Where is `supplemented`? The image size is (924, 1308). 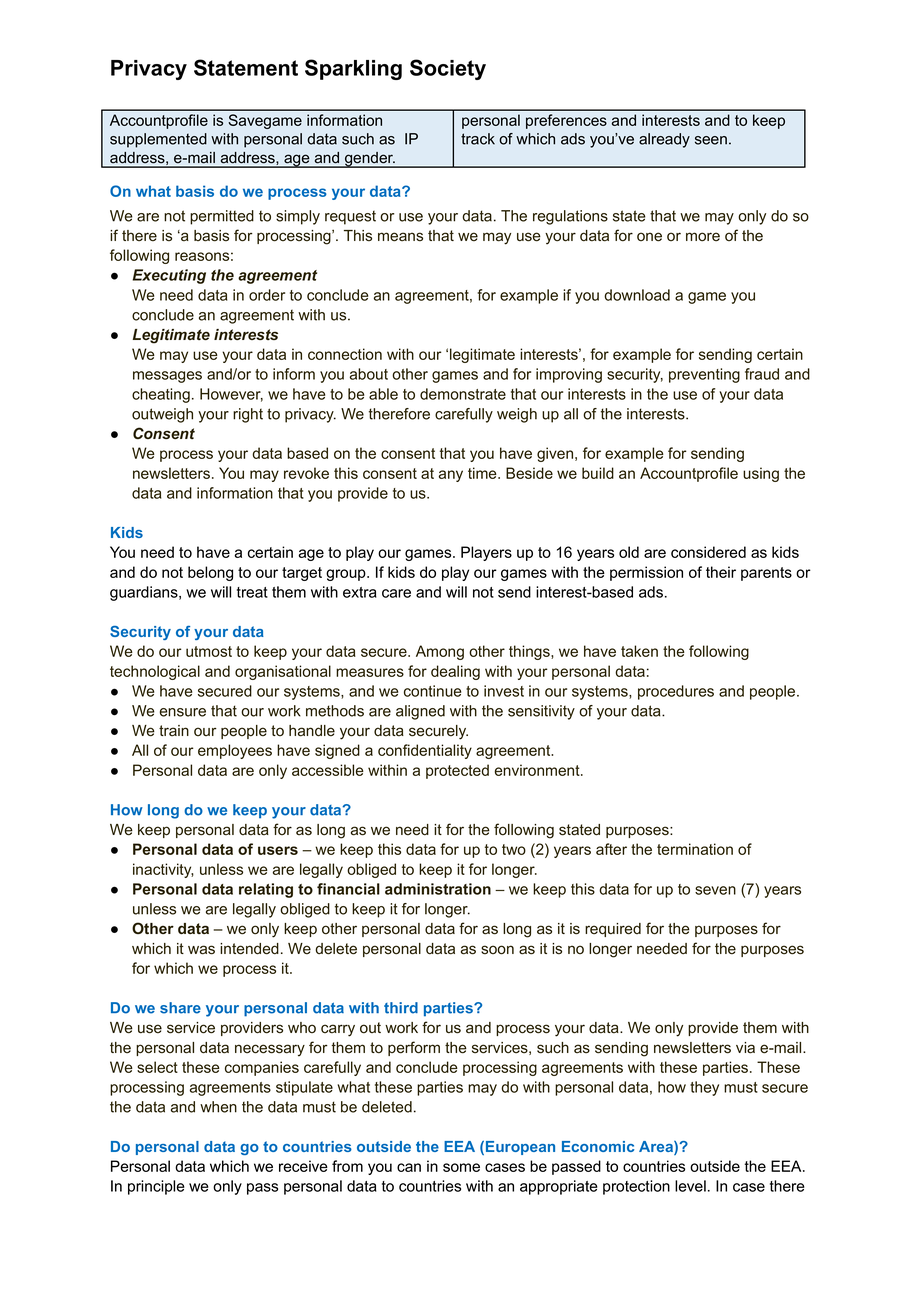 supplemented is located at coordinates (158, 140).
